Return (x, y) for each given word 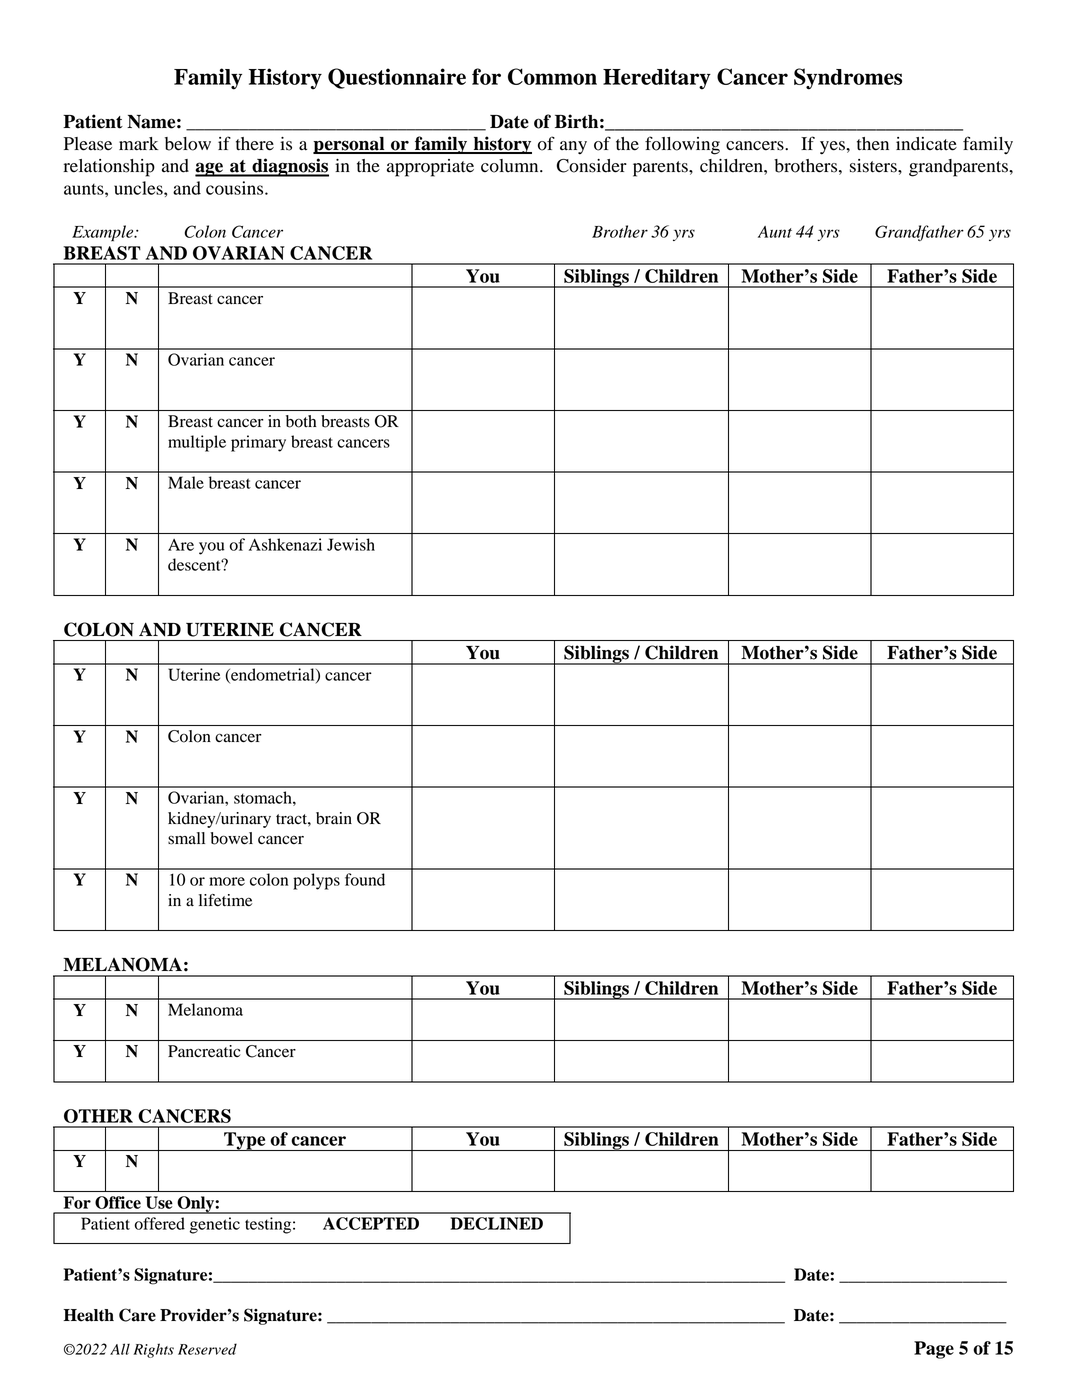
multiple (197, 443)
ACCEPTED (371, 1223)
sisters (874, 166)
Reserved (207, 1349)
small (186, 838)
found (365, 879)
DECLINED (496, 1223)
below (188, 144)
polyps (316, 881)
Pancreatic (204, 1051)
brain (334, 818)
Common (552, 76)
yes (833, 148)
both (301, 421)
